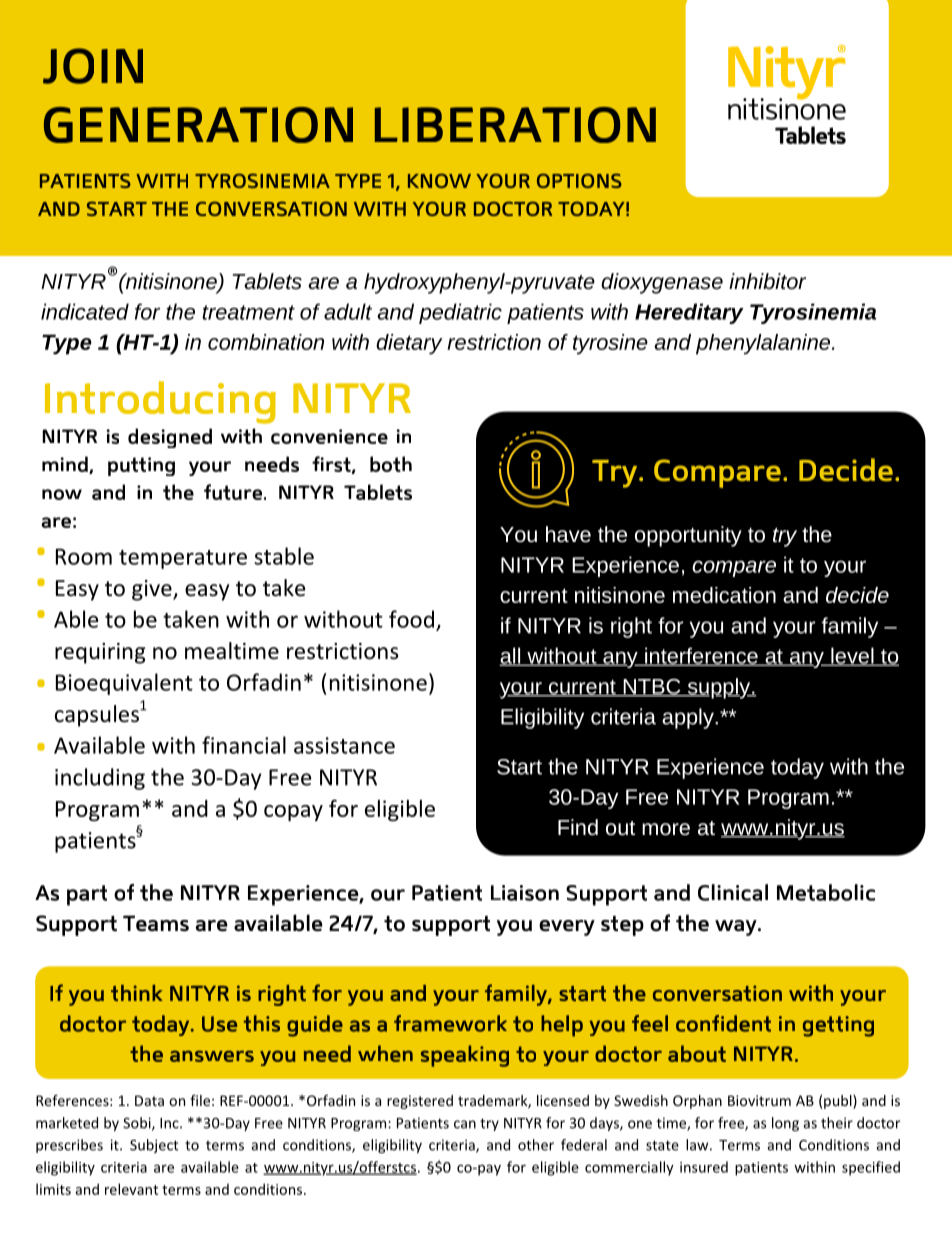  Describe the element at coordinates (579, 180) in the screenshot. I see `OPTIONS` at that location.
